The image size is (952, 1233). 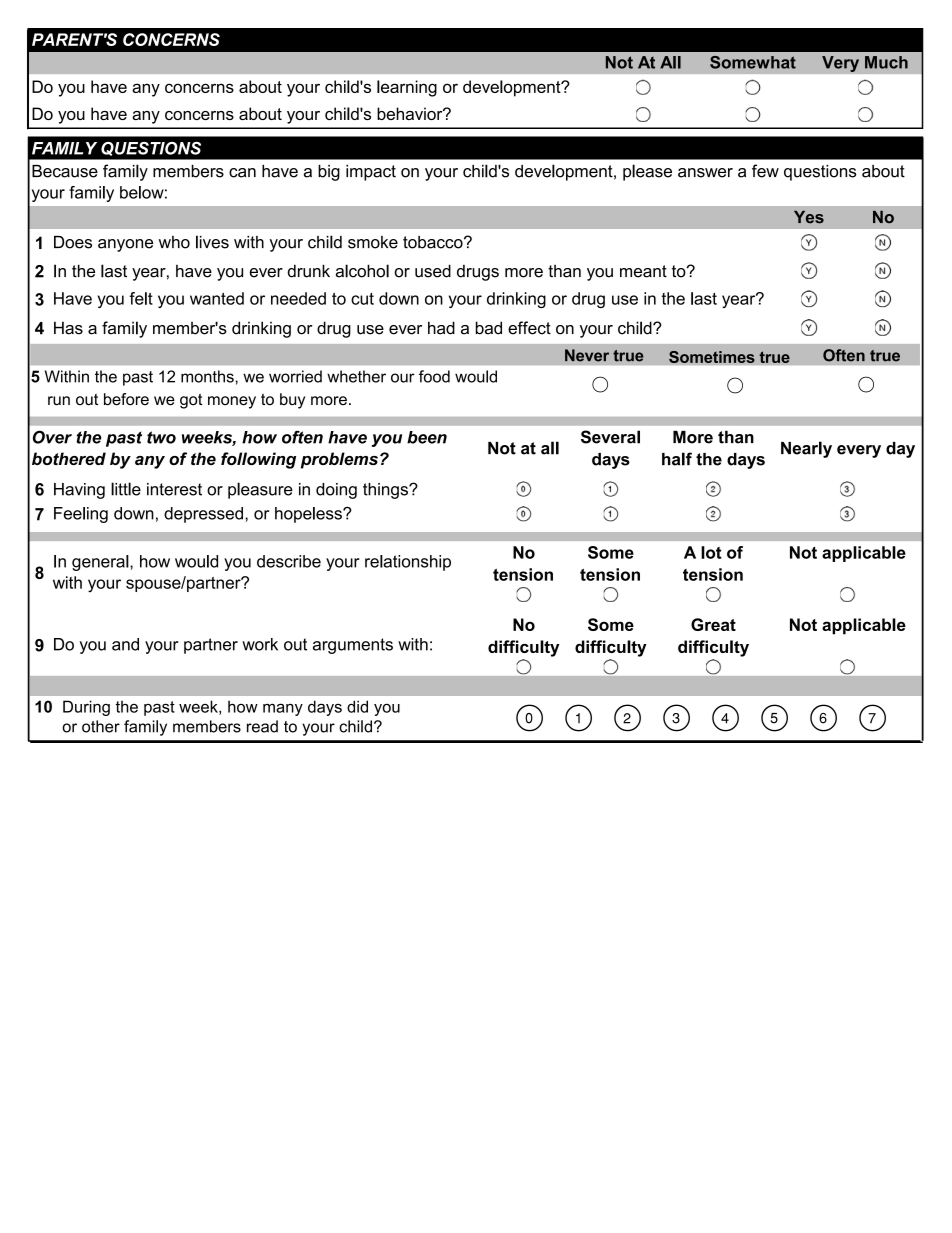 I want to click on arguments, so click(x=353, y=646).
